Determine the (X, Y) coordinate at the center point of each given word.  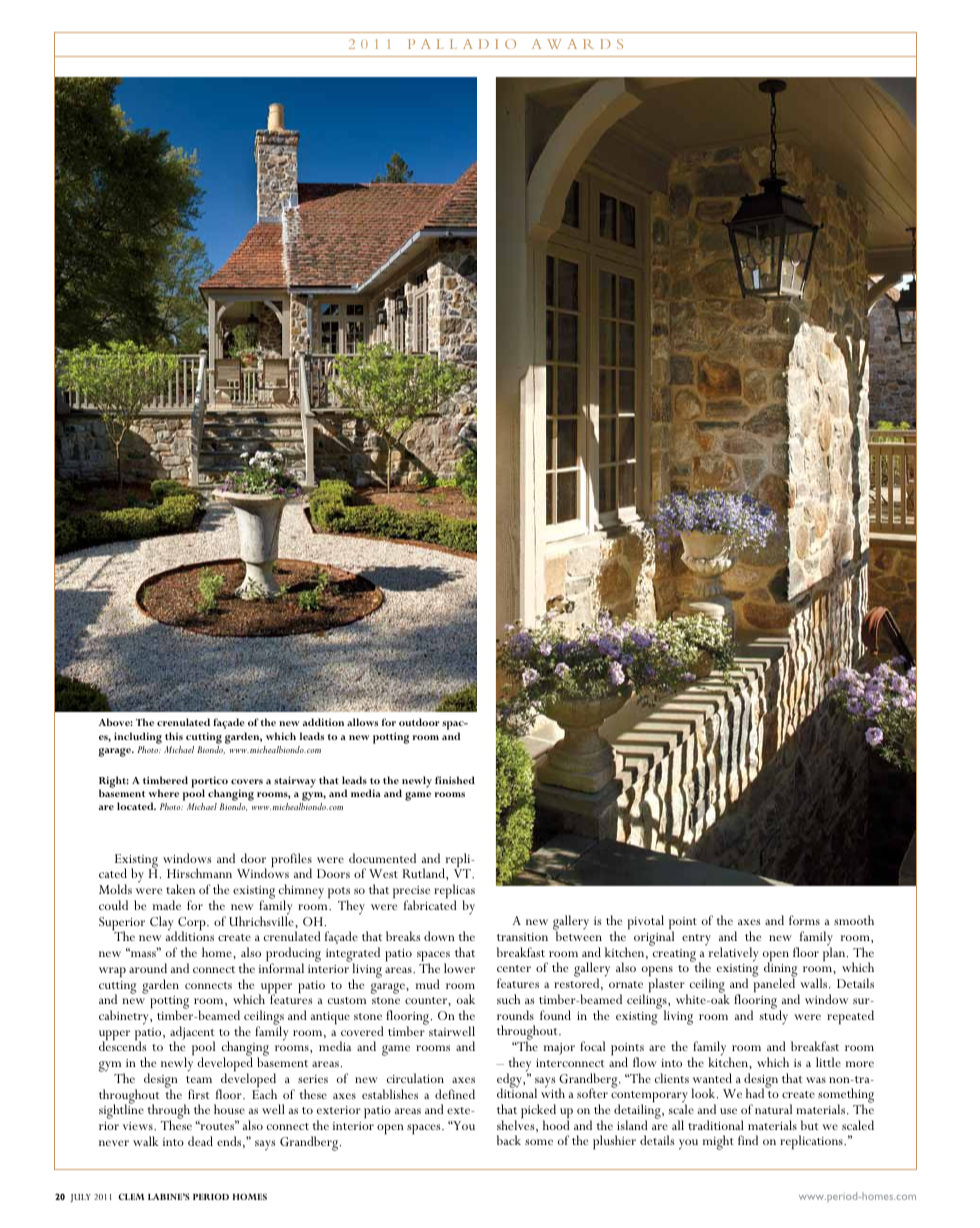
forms (804, 920)
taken (180, 889)
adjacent (192, 1034)
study (774, 1016)
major (559, 1049)
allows (362, 722)
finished (455, 780)
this (174, 736)
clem (131, 1196)
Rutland (425, 874)
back (509, 1140)
